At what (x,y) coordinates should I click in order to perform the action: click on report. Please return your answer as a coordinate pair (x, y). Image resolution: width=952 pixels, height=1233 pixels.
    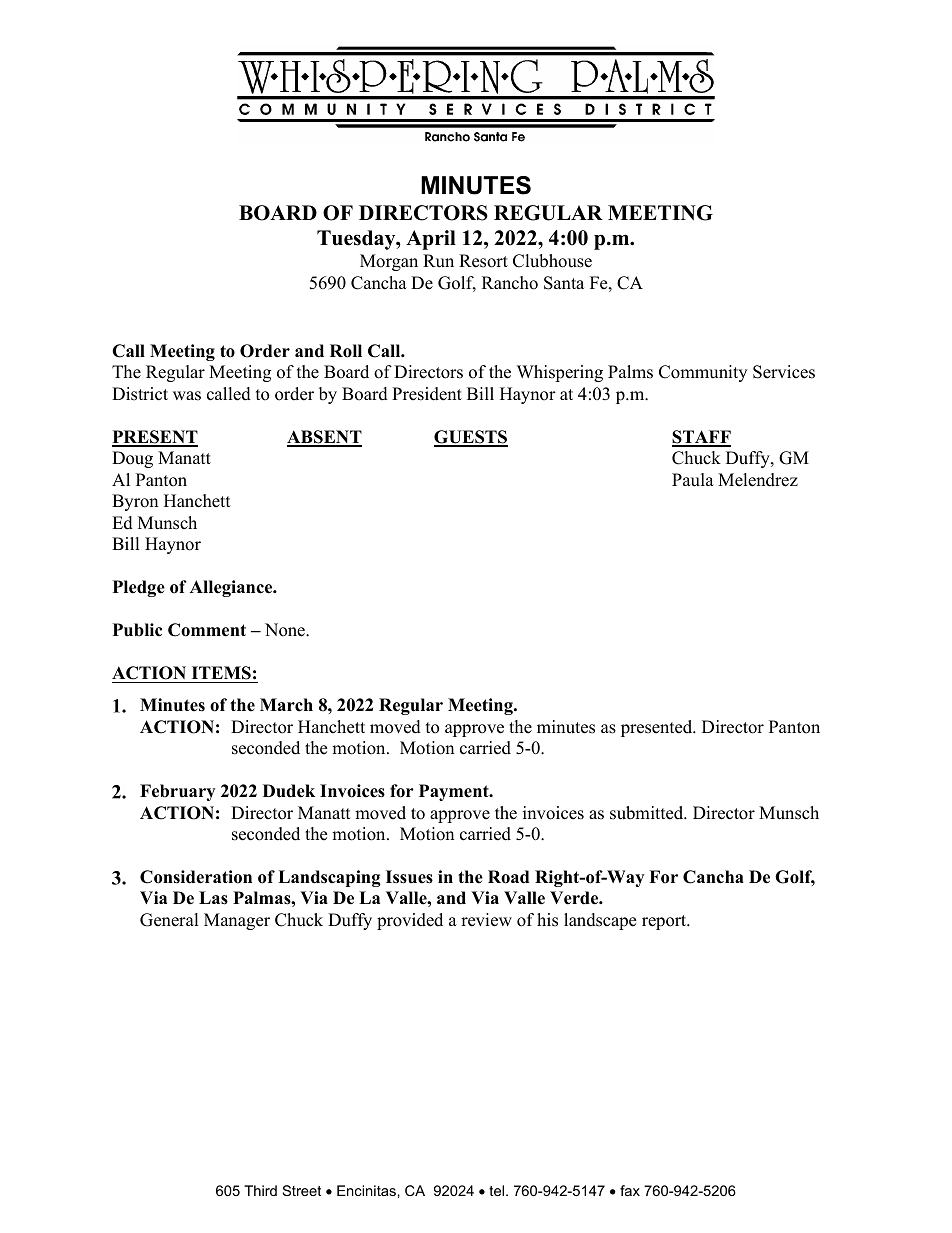
    Looking at the image, I should click on (665, 922).
